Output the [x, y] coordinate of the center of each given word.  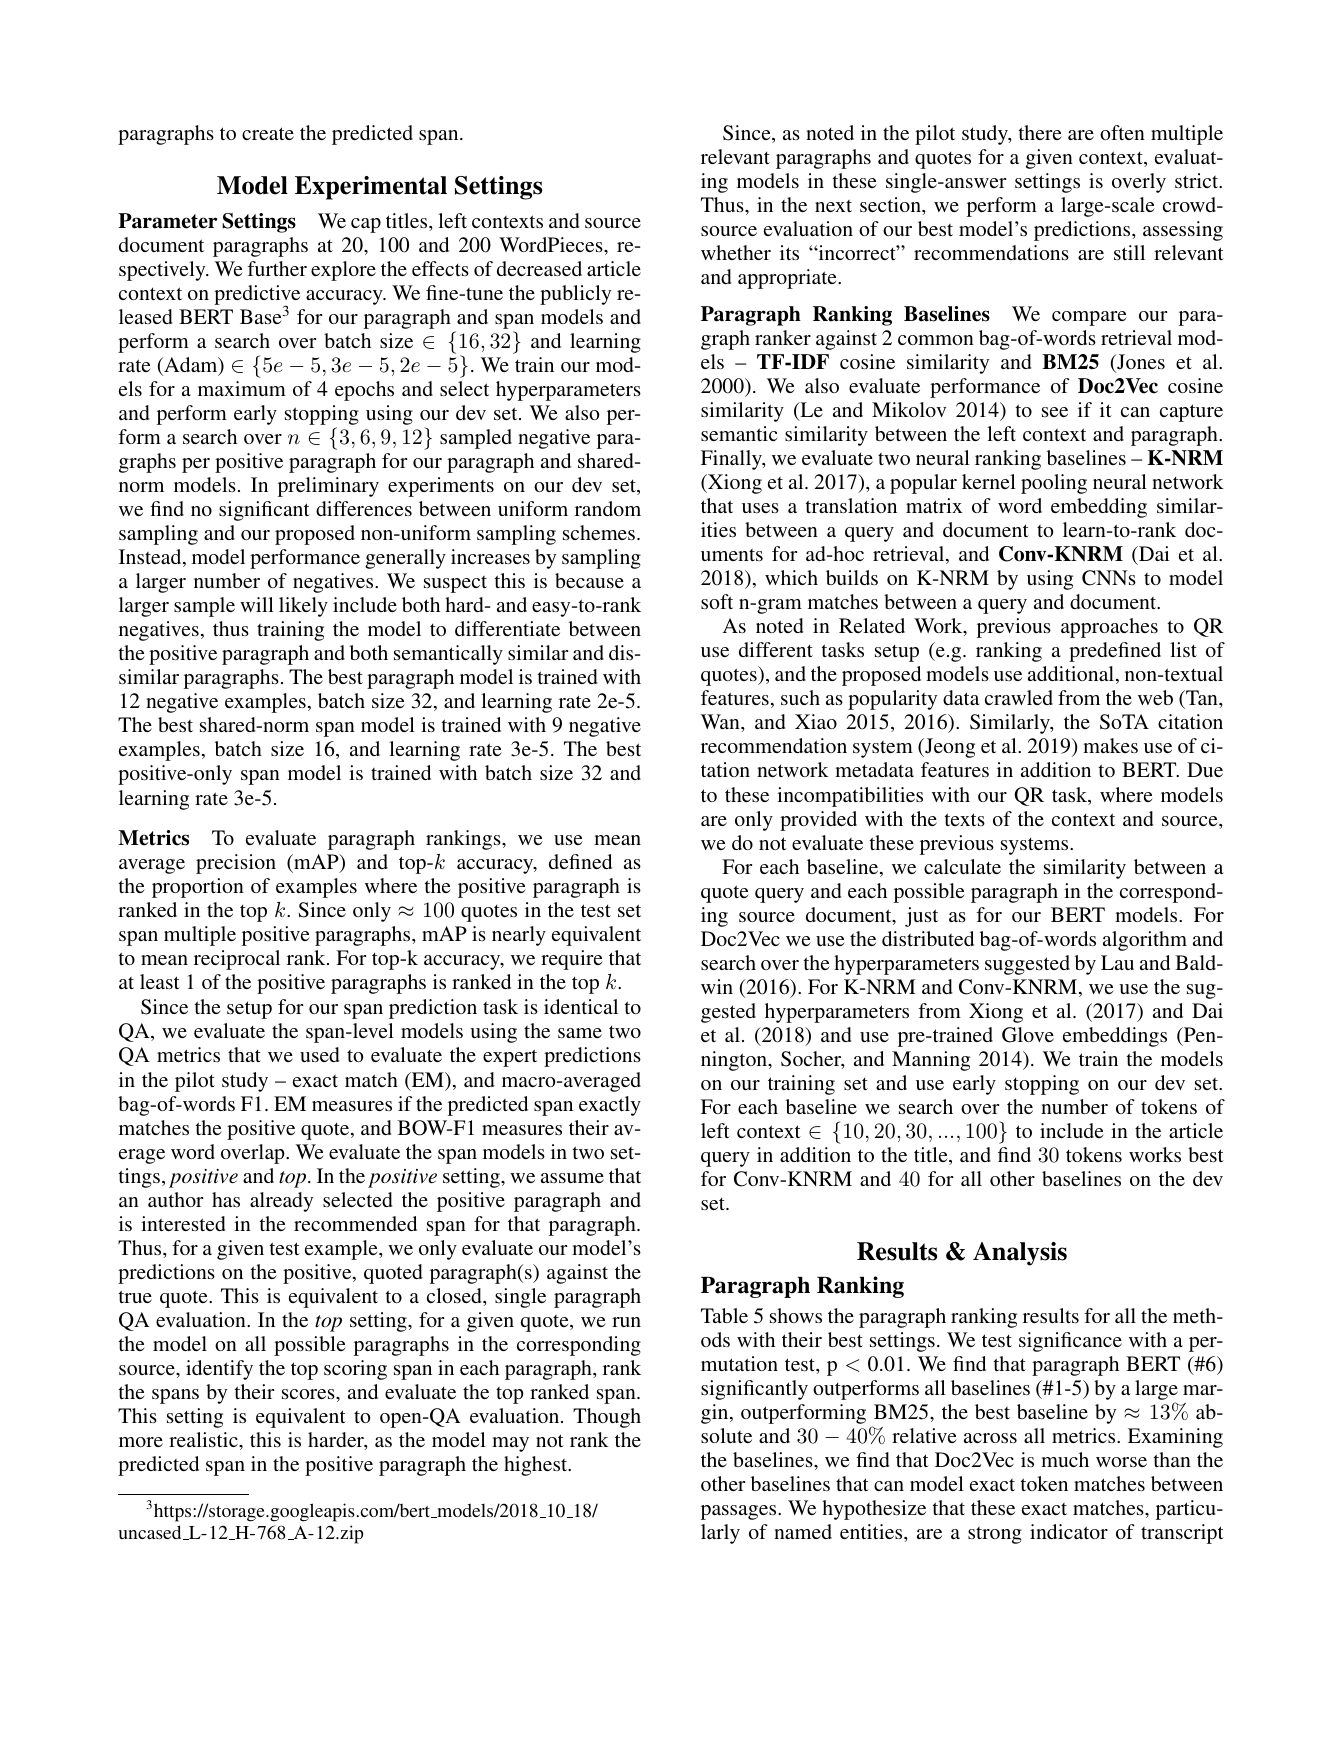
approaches [1109, 628]
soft [717, 601]
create [268, 133]
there [1040, 132]
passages [740, 1512]
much [1065, 1459]
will [257, 604]
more [141, 1442]
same [580, 1033]
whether [736, 252]
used [319, 1054]
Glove [1028, 1035]
